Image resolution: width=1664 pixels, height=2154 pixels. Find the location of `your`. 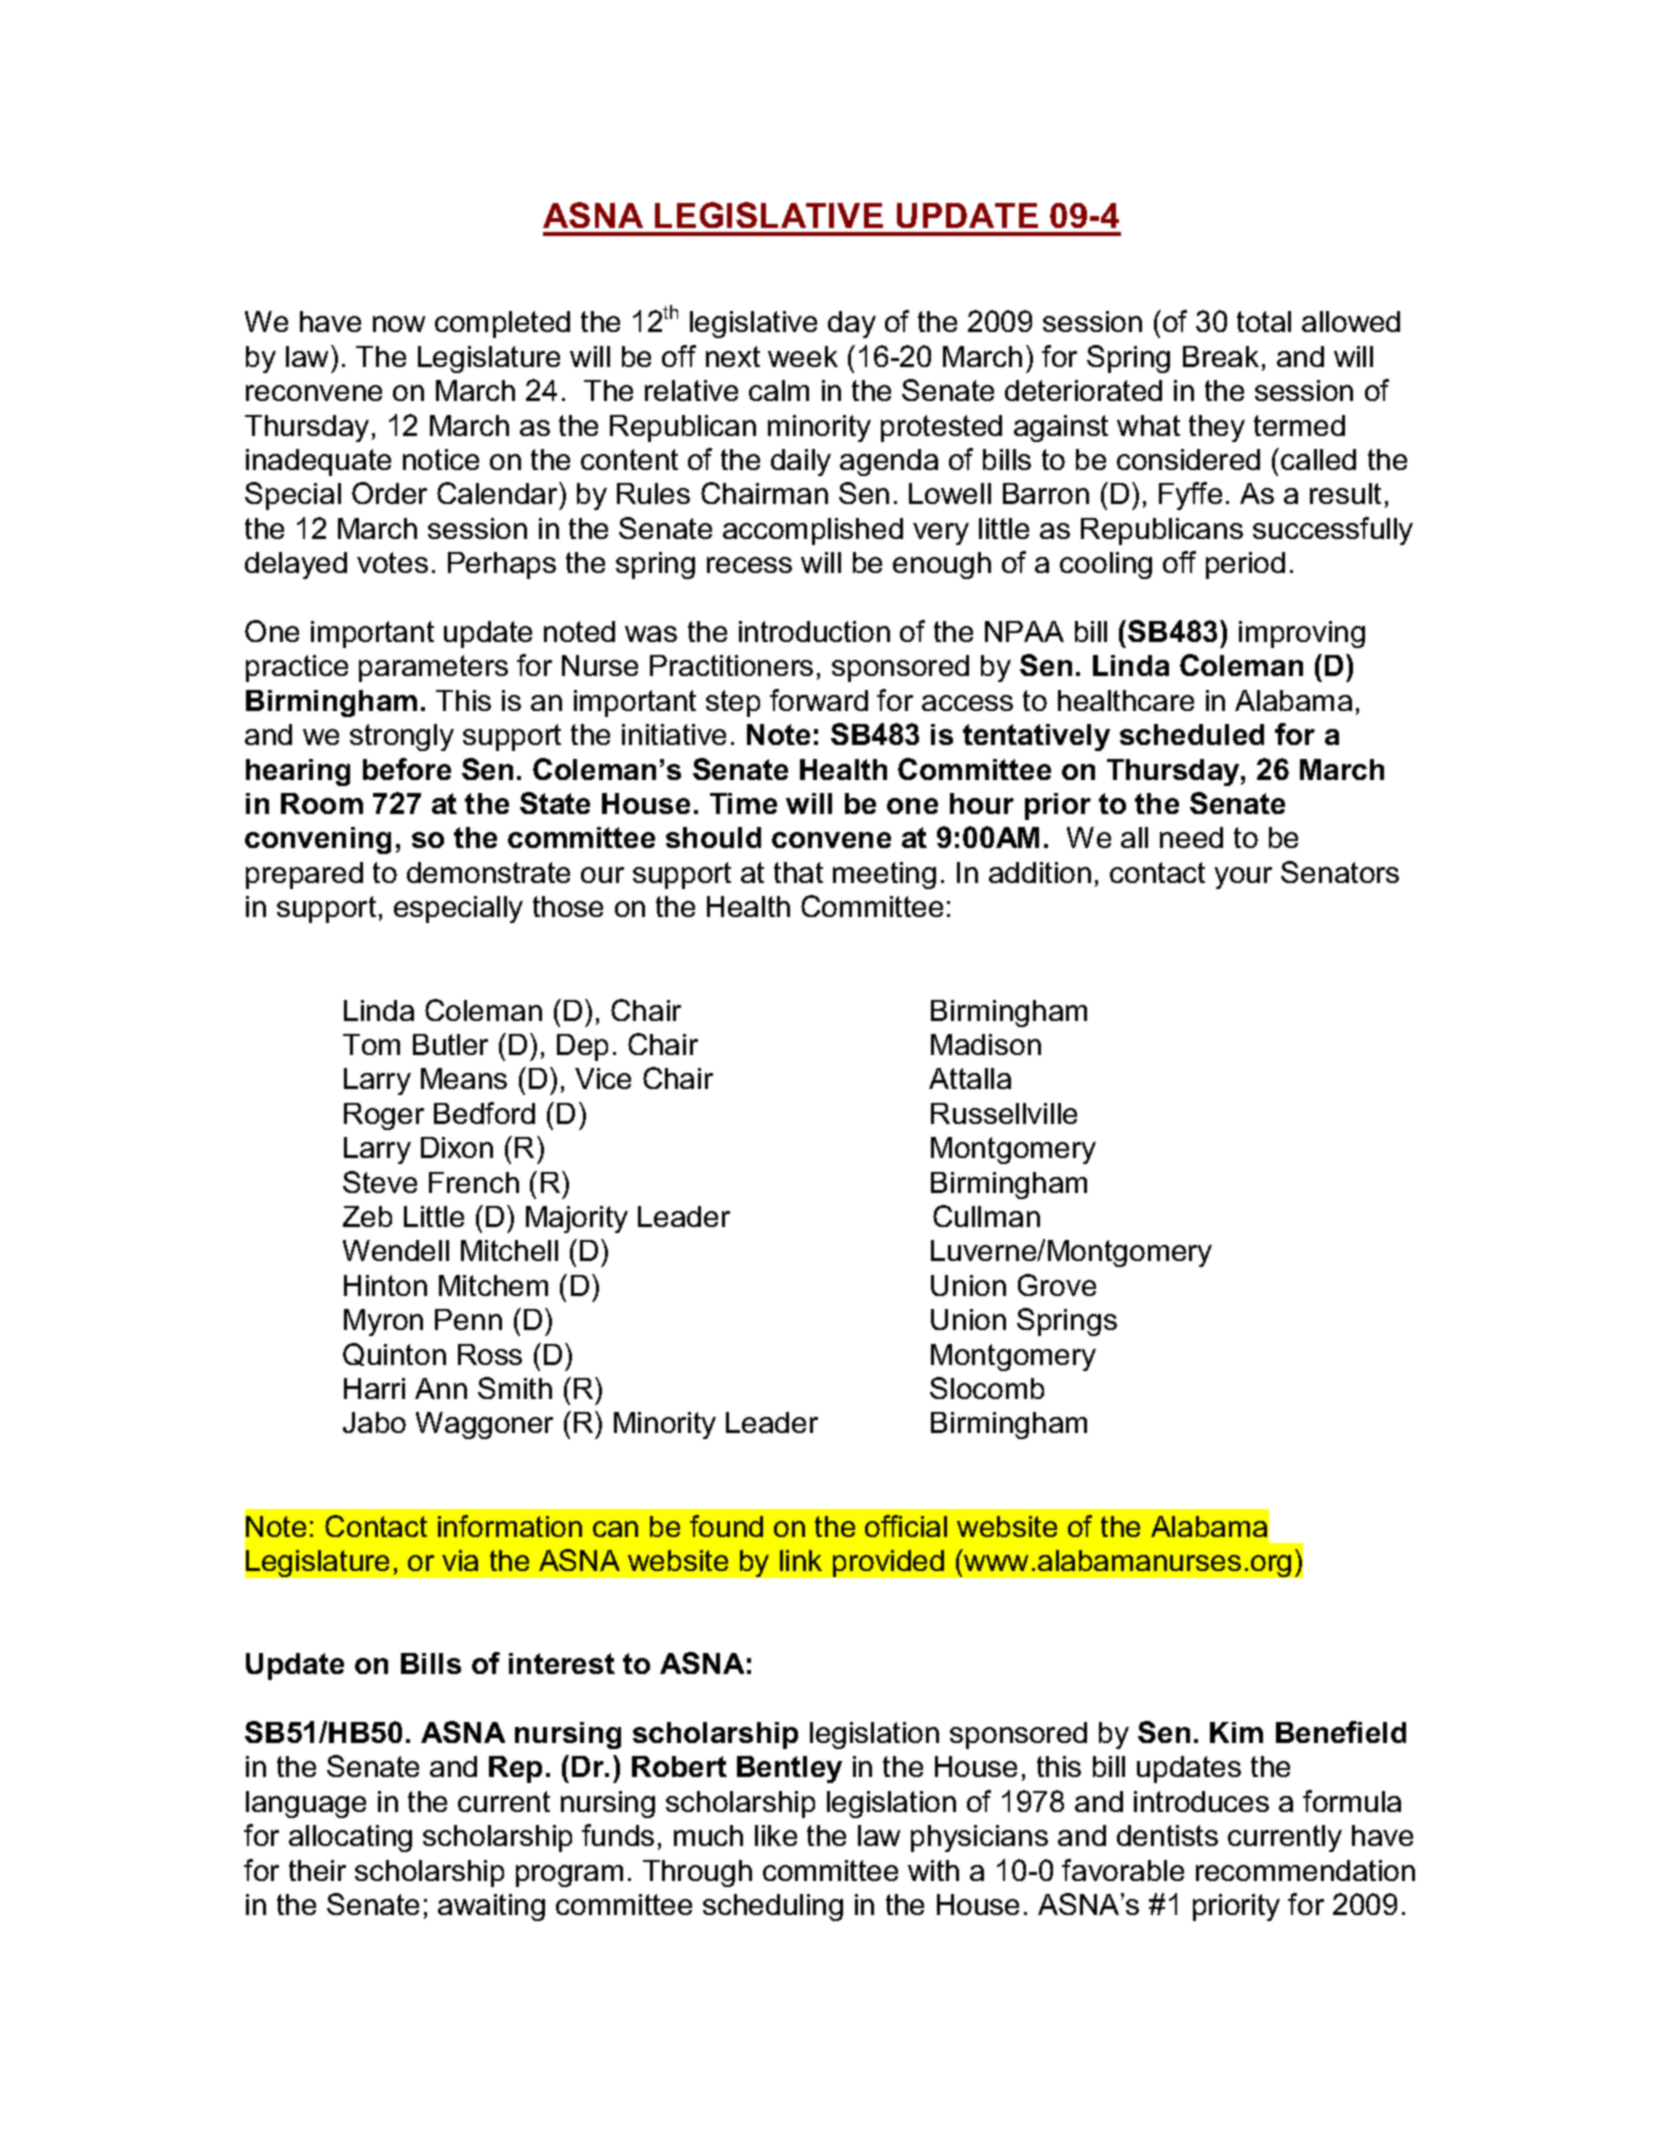

your is located at coordinates (1243, 878).
